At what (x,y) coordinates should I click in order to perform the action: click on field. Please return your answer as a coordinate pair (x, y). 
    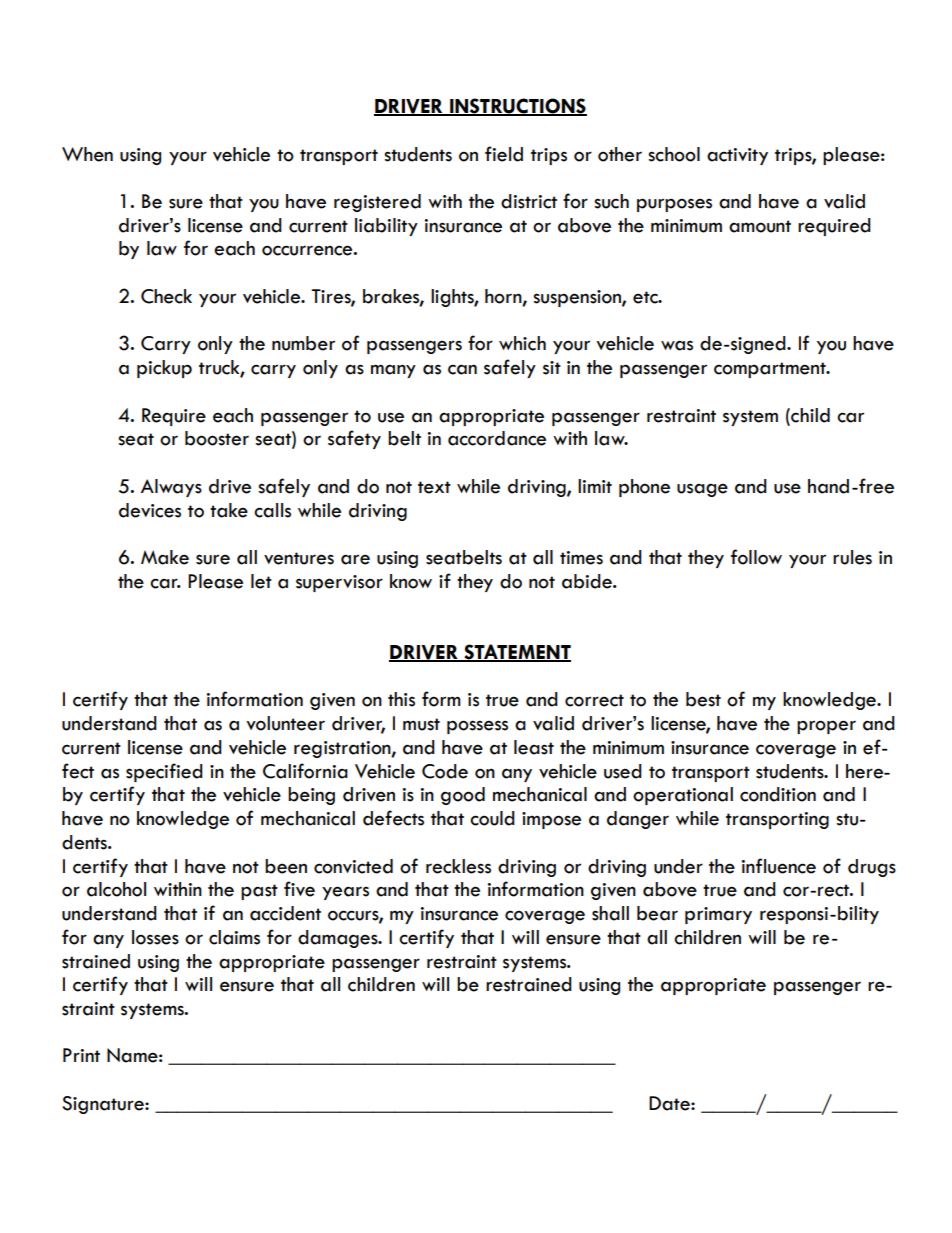
    Looking at the image, I should click on (504, 154).
